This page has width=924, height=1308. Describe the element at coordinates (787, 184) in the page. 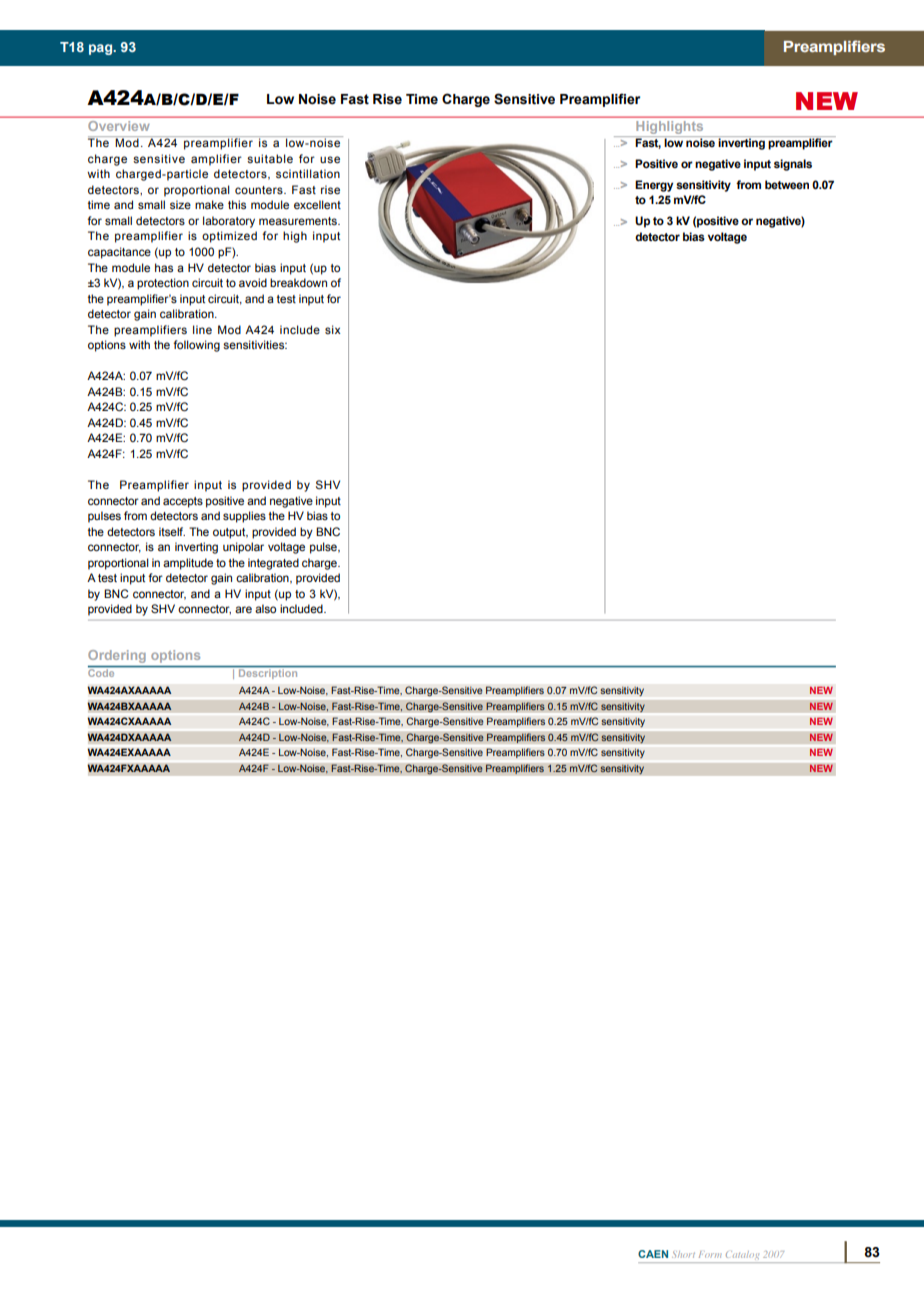

I see `between` at that location.
